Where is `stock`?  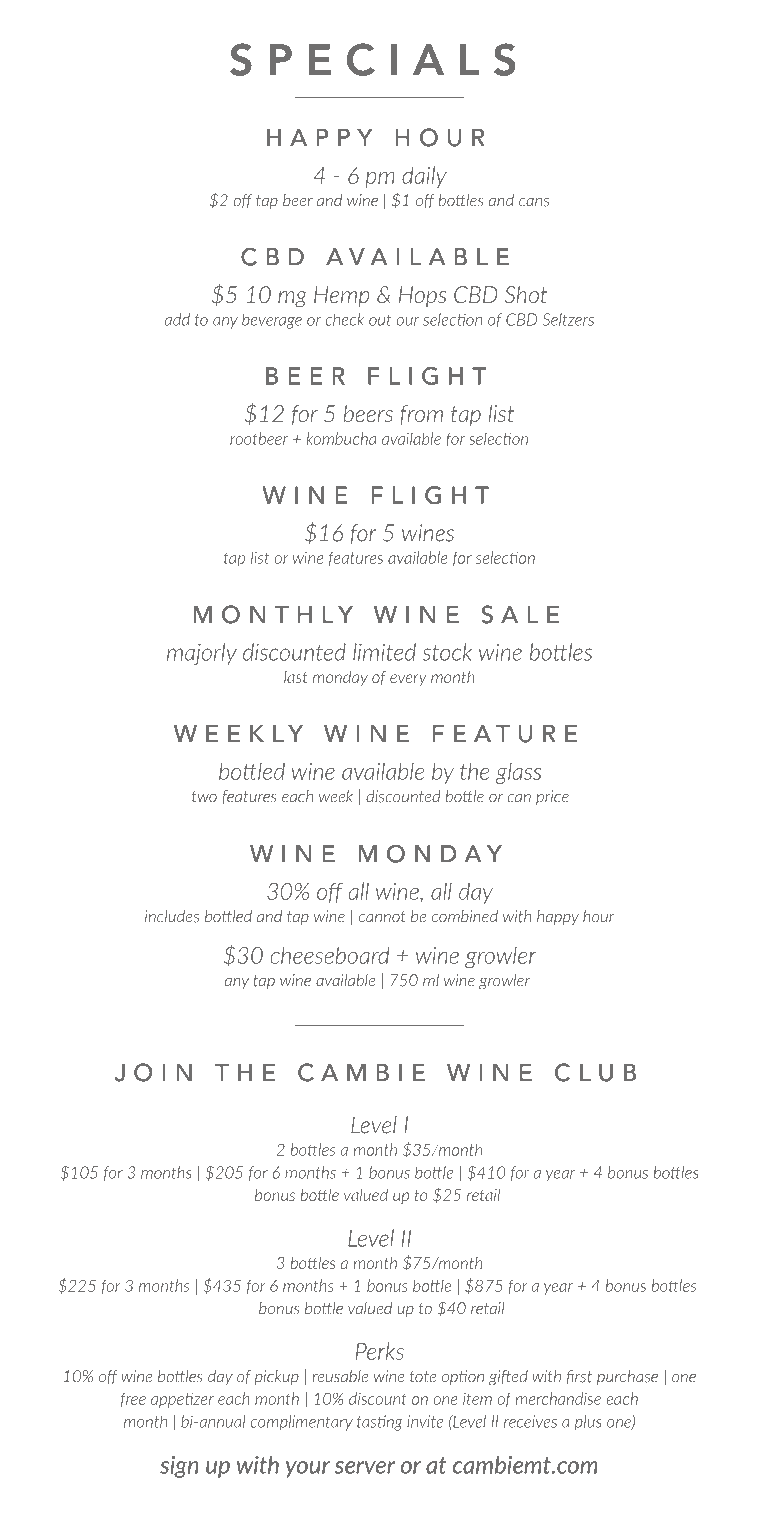
stock is located at coordinates (447, 652).
